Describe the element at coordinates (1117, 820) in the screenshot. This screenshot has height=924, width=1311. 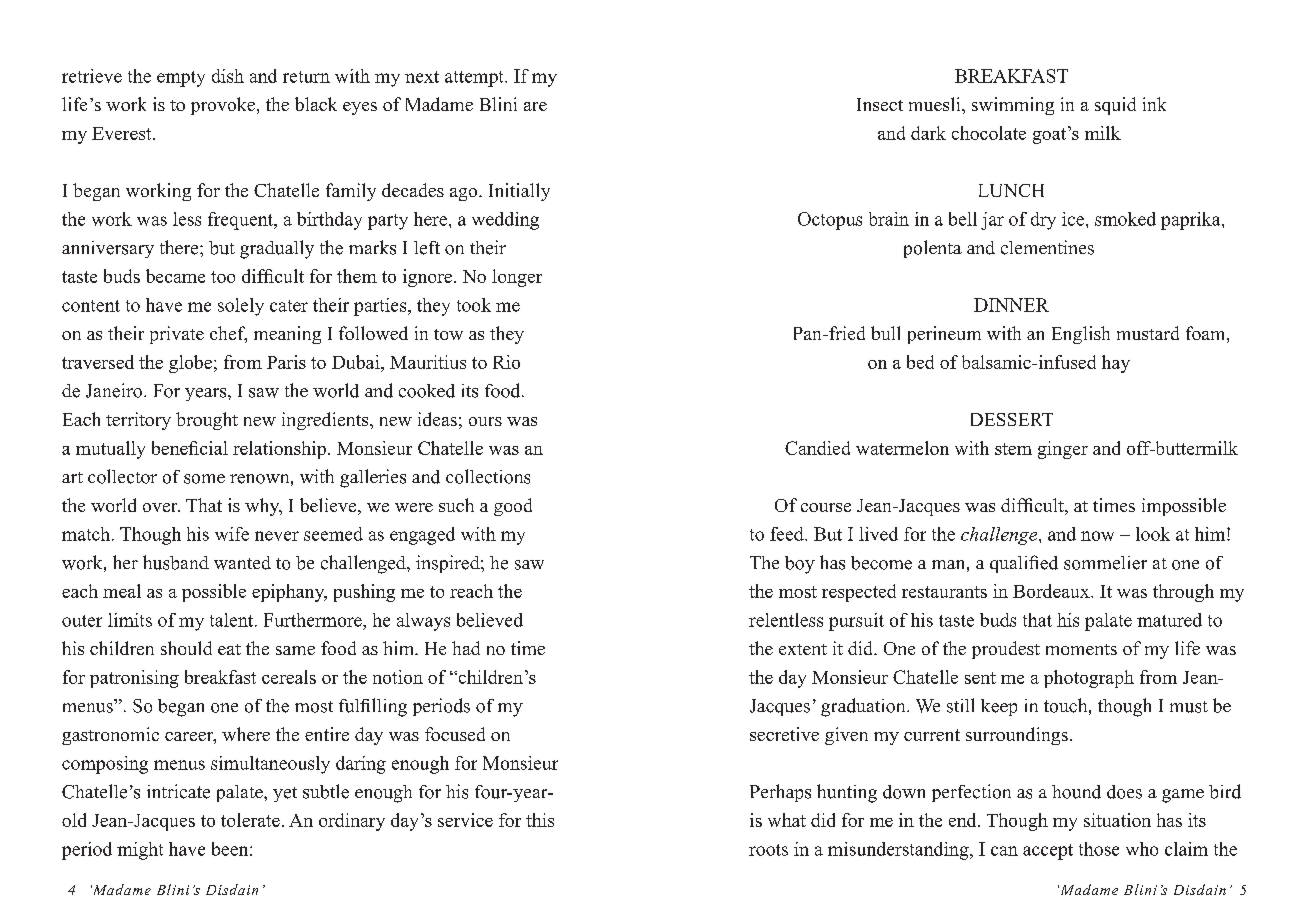
I see `situation` at that location.
